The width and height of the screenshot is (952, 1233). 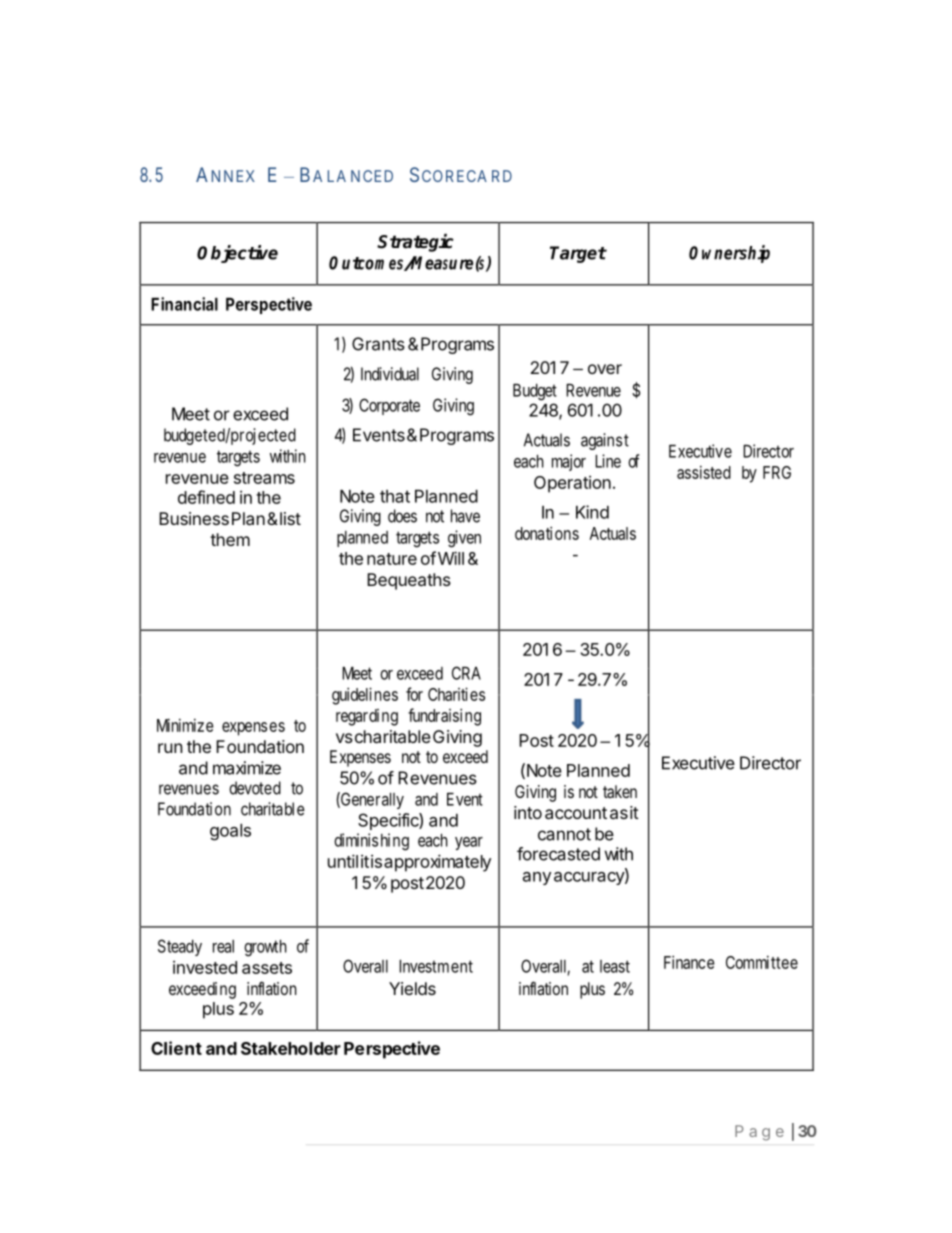 What do you see at coordinates (444, 717) in the screenshot?
I see `fundraising` at bounding box center [444, 717].
